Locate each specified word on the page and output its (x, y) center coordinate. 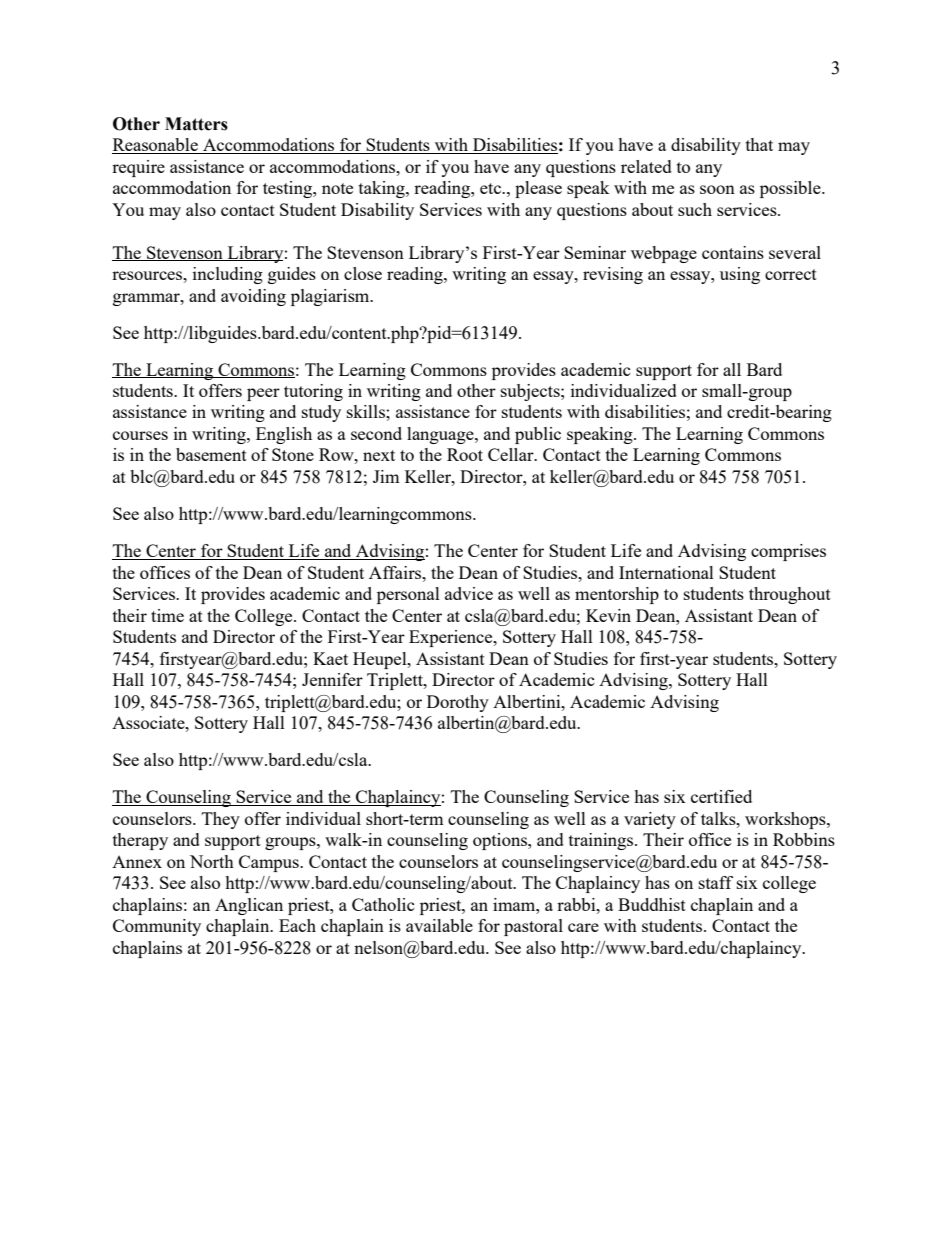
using (740, 275)
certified (721, 796)
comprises (788, 552)
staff (716, 882)
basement (211, 454)
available (439, 925)
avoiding (253, 297)
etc (492, 188)
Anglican (249, 906)
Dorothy (458, 703)
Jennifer (332, 679)
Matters (196, 124)
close (363, 273)
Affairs (396, 572)
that (759, 144)
